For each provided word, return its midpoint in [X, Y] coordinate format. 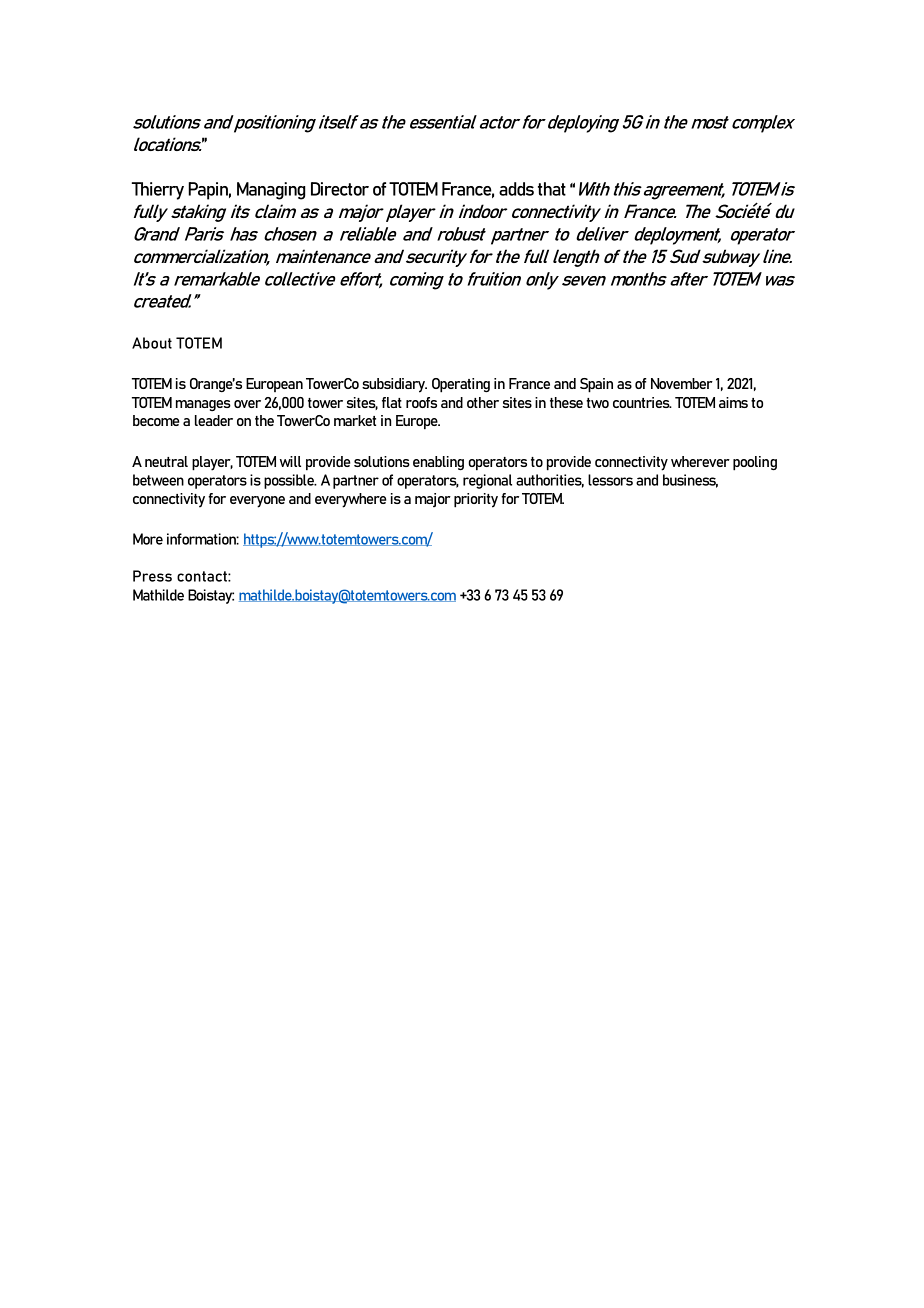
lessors [610, 480]
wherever [700, 461]
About [152, 343]
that [552, 189]
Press [152, 576]
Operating [461, 385]
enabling [438, 463]
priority [476, 500]
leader [214, 420]
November [682, 383]
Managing [271, 191]
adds [516, 189]
